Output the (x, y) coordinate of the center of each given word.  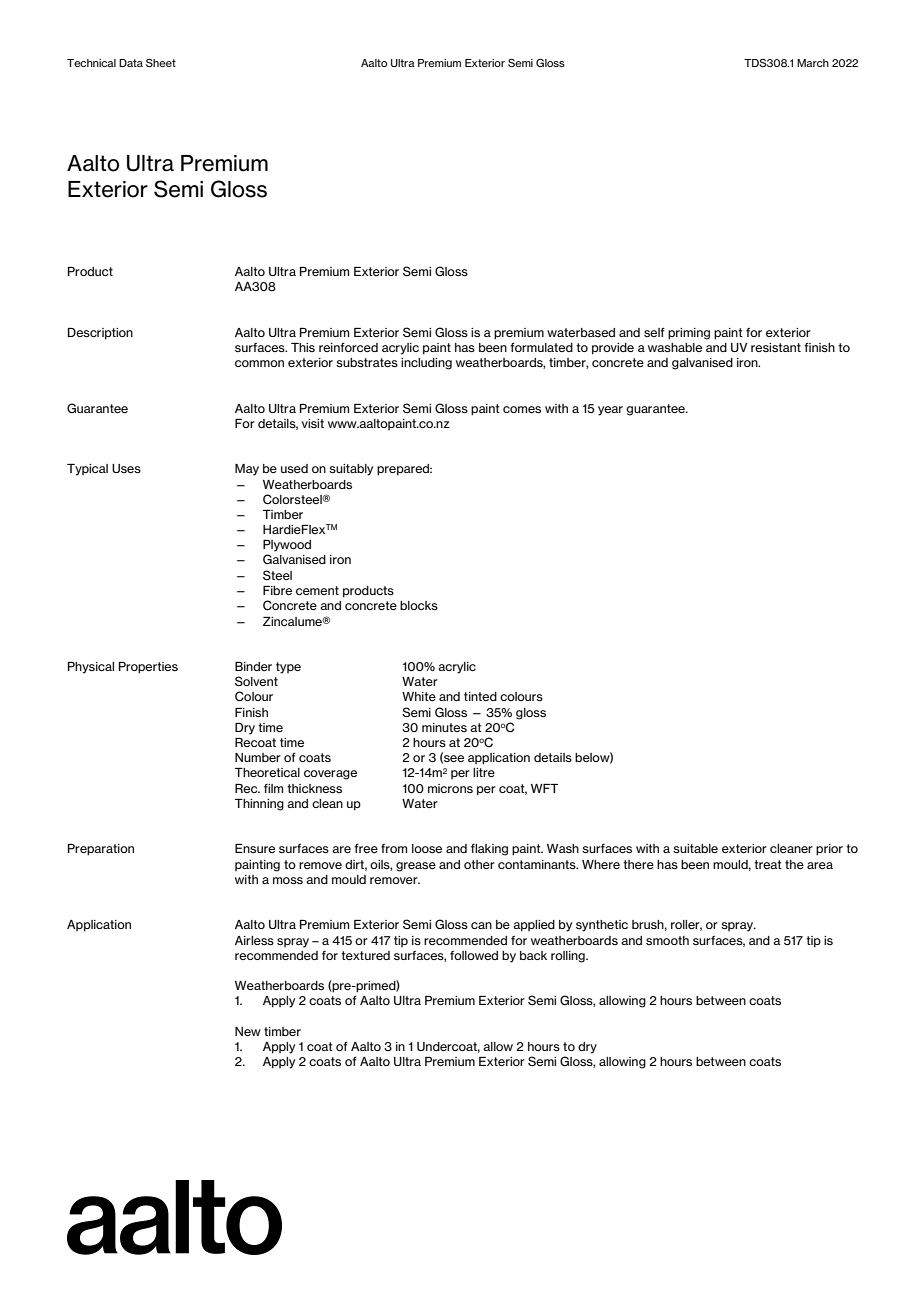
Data (131, 63)
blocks (419, 605)
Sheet (161, 63)
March (813, 63)
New (248, 1031)
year (610, 411)
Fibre (277, 590)
